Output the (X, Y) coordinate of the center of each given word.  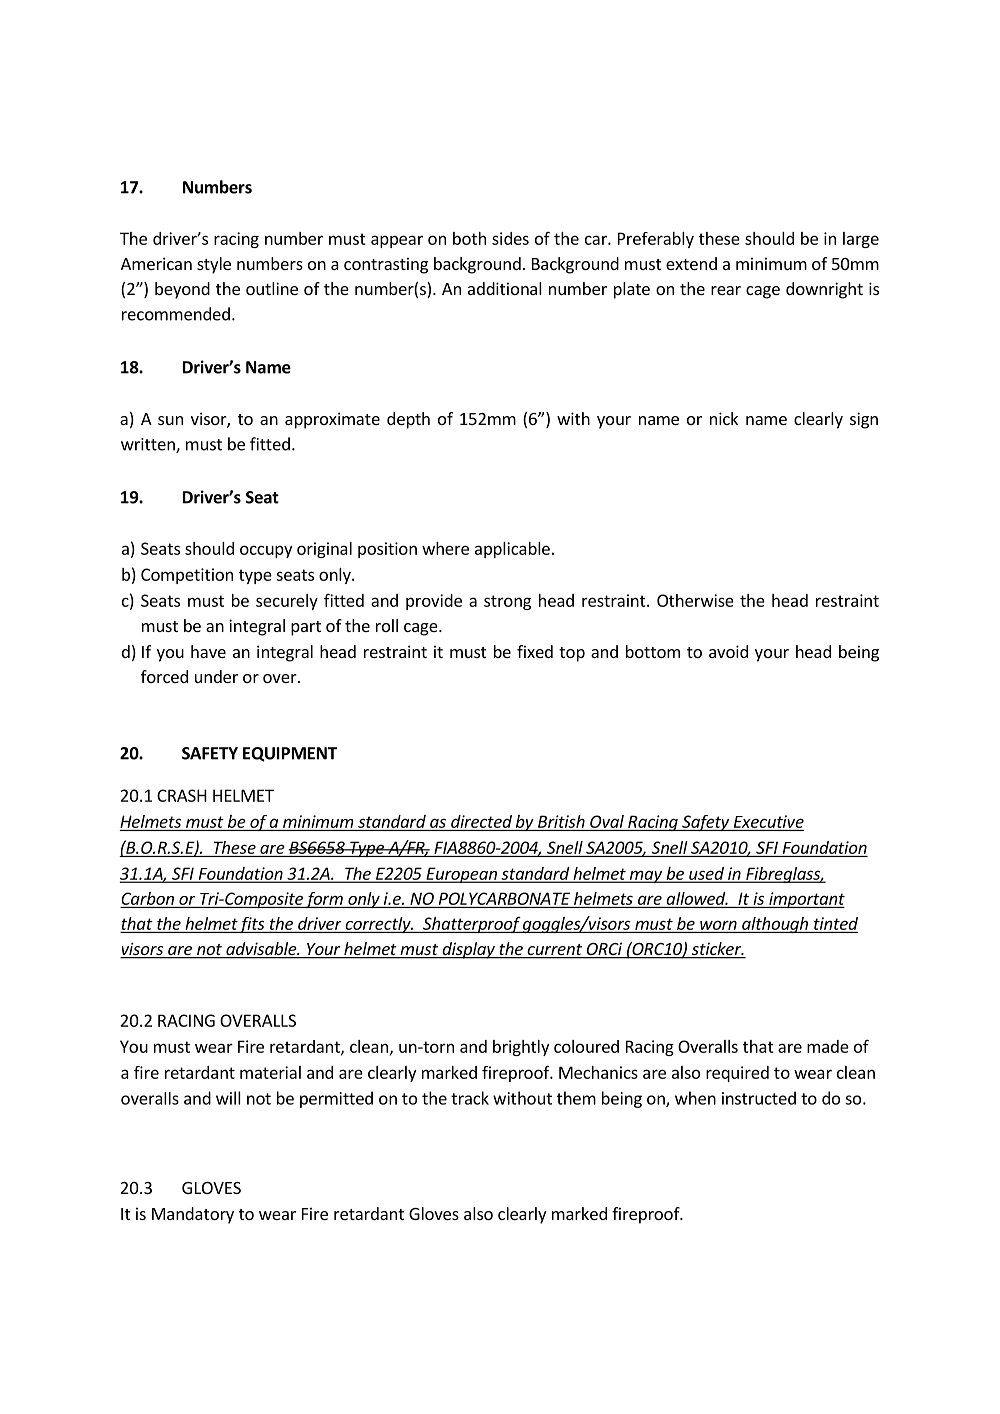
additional (505, 288)
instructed (759, 1098)
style (214, 265)
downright (824, 290)
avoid (728, 651)
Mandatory (193, 1215)
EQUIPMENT (290, 754)
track (470, 1098)
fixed (535, 651)
